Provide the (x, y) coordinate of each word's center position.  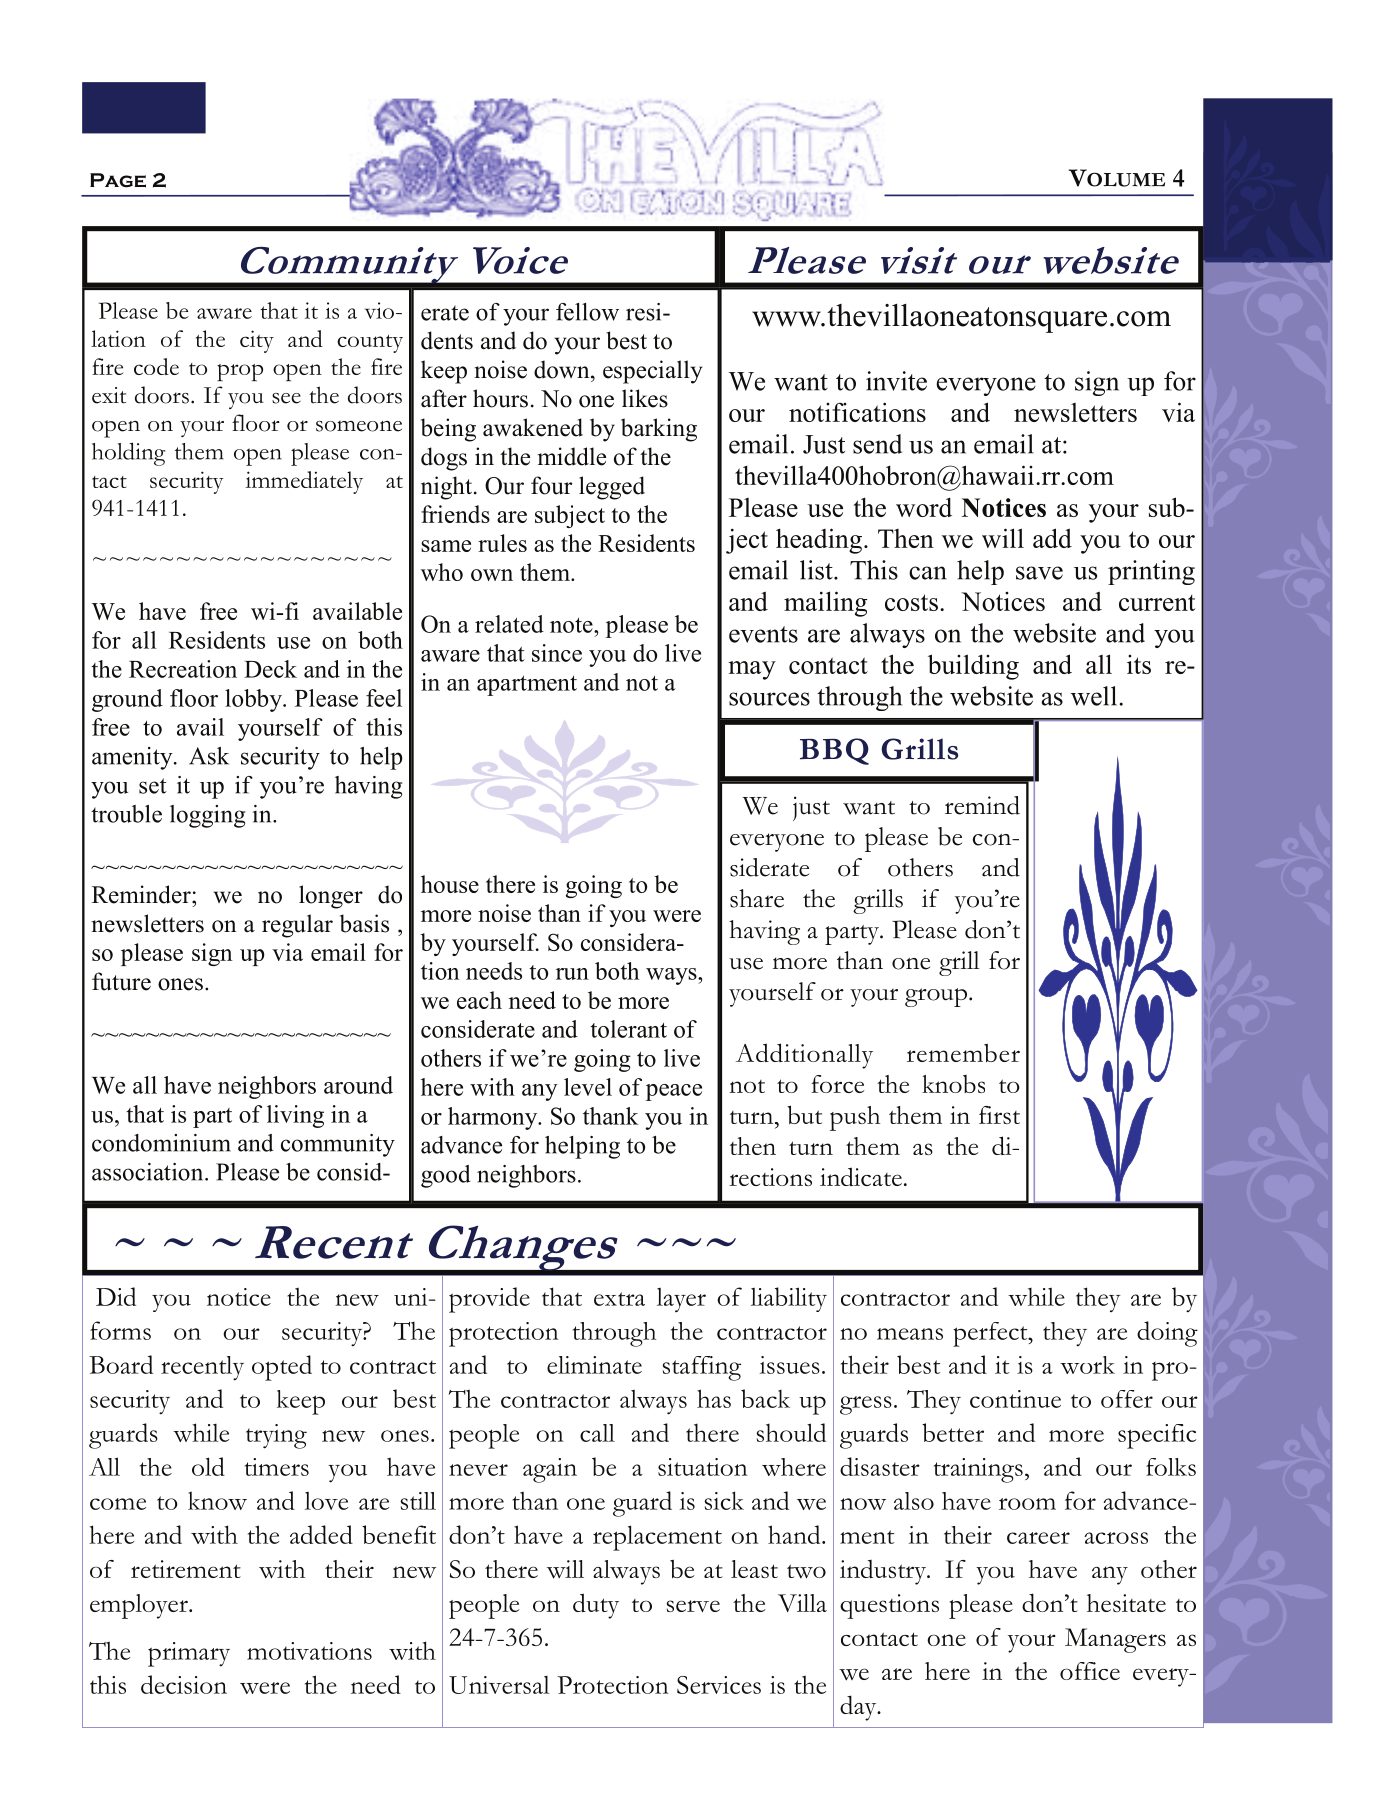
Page (118, 180)
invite (896, 381)
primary (189, 1654)
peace (674, 1092)
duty (596, 1606)
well (1095, 696)
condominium (161, 1143)
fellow (587, 312)
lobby (254, 700)
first (999, 1115)
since (557, 653)
